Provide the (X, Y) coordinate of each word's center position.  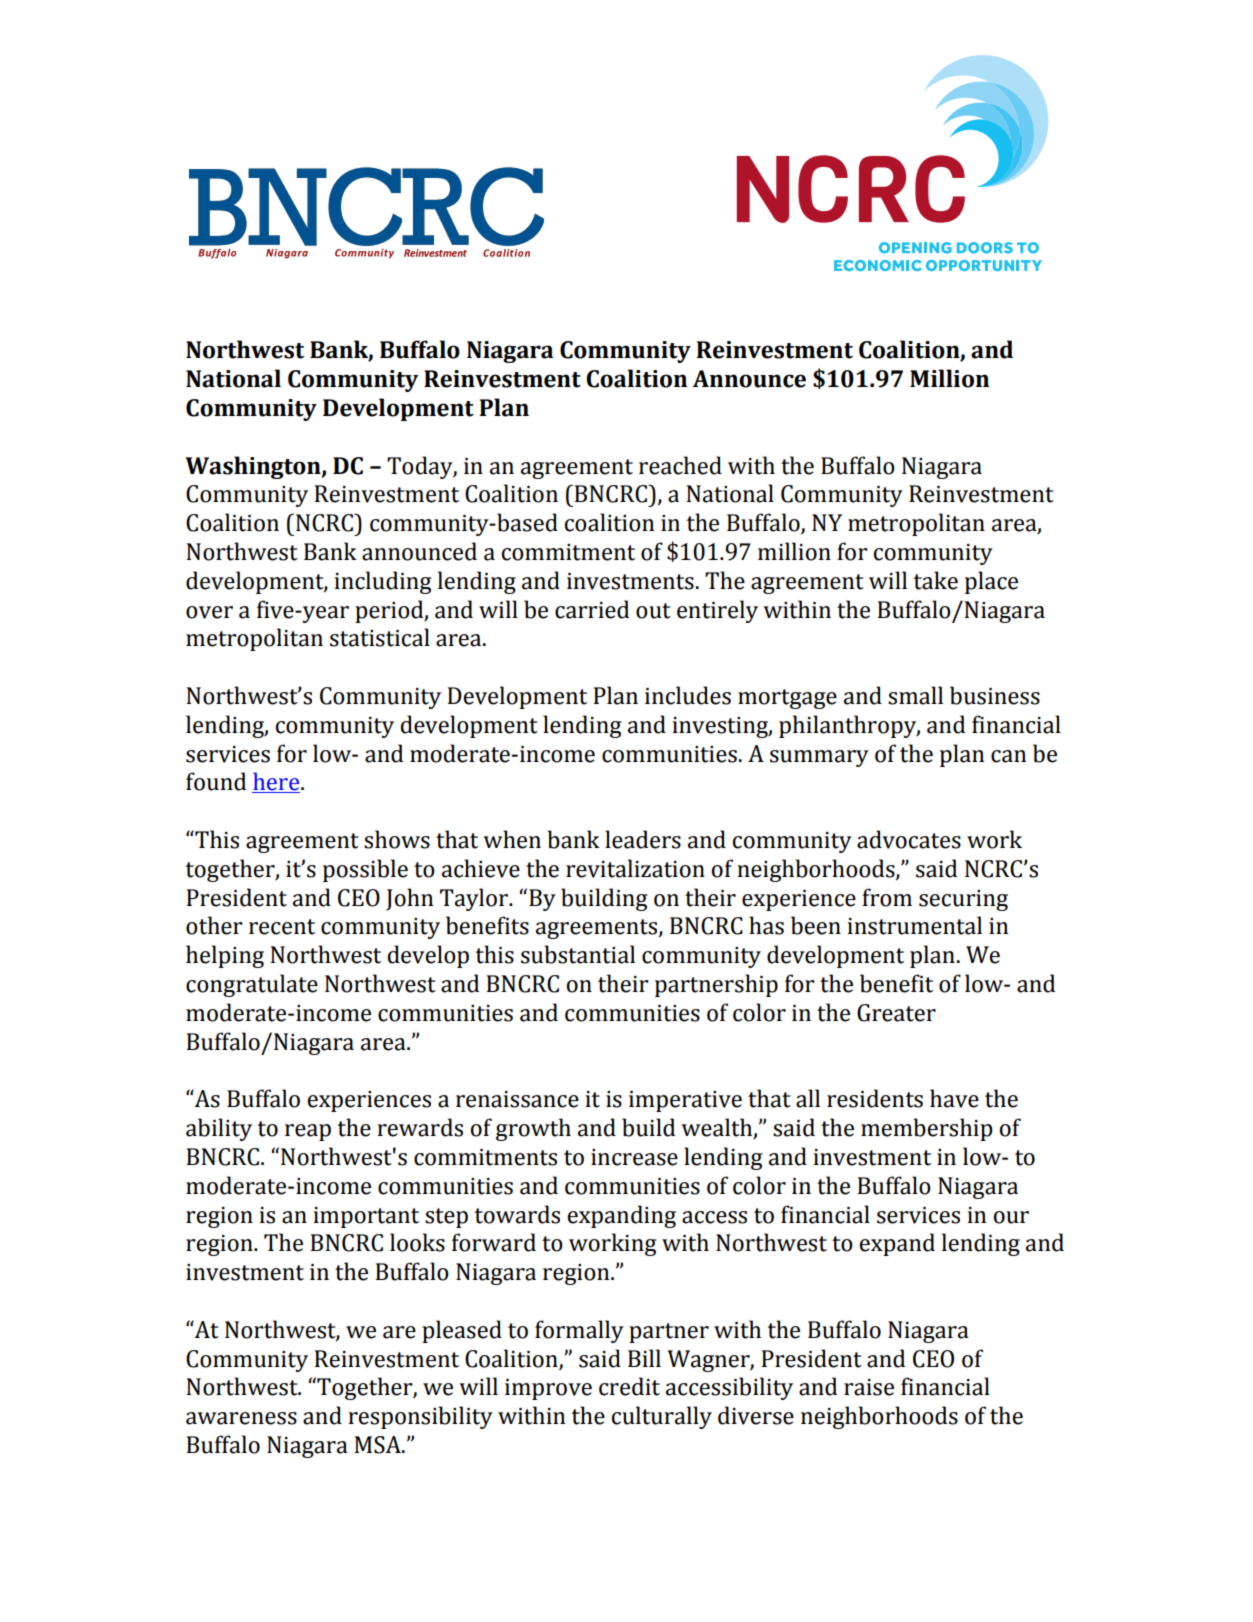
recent (282, 927)
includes (688, 695)
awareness (241, 1418)
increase (634, 1157)
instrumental (914, 925)
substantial (578, 954)
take (935, 580)
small (915, 695)
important (366, 1217)
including (383, 582)
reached (680, 465)
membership (926, 1129)
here (277, 782)
